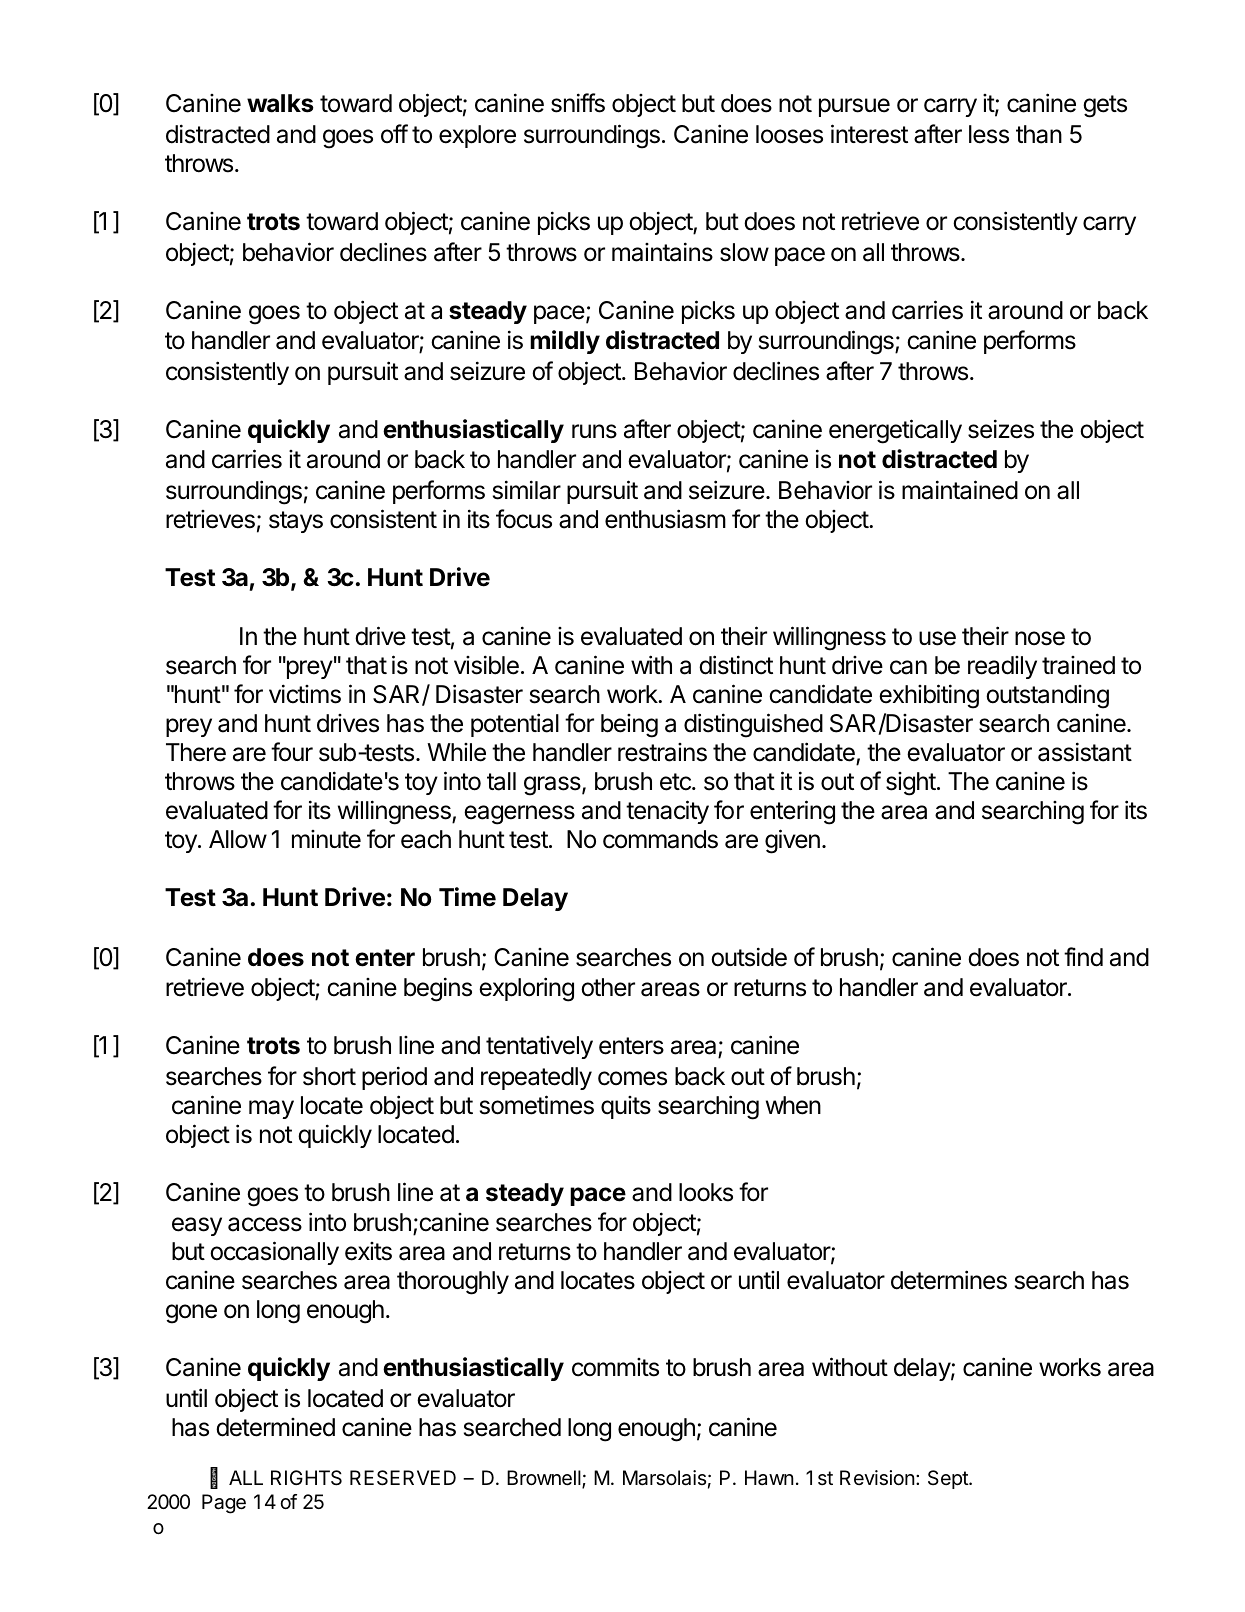 This document has height=1612, width=1245. What do you see at coordinates (306, 1478) in the document?
I see `RIGHTS` at bounding box center [306, 1478].
